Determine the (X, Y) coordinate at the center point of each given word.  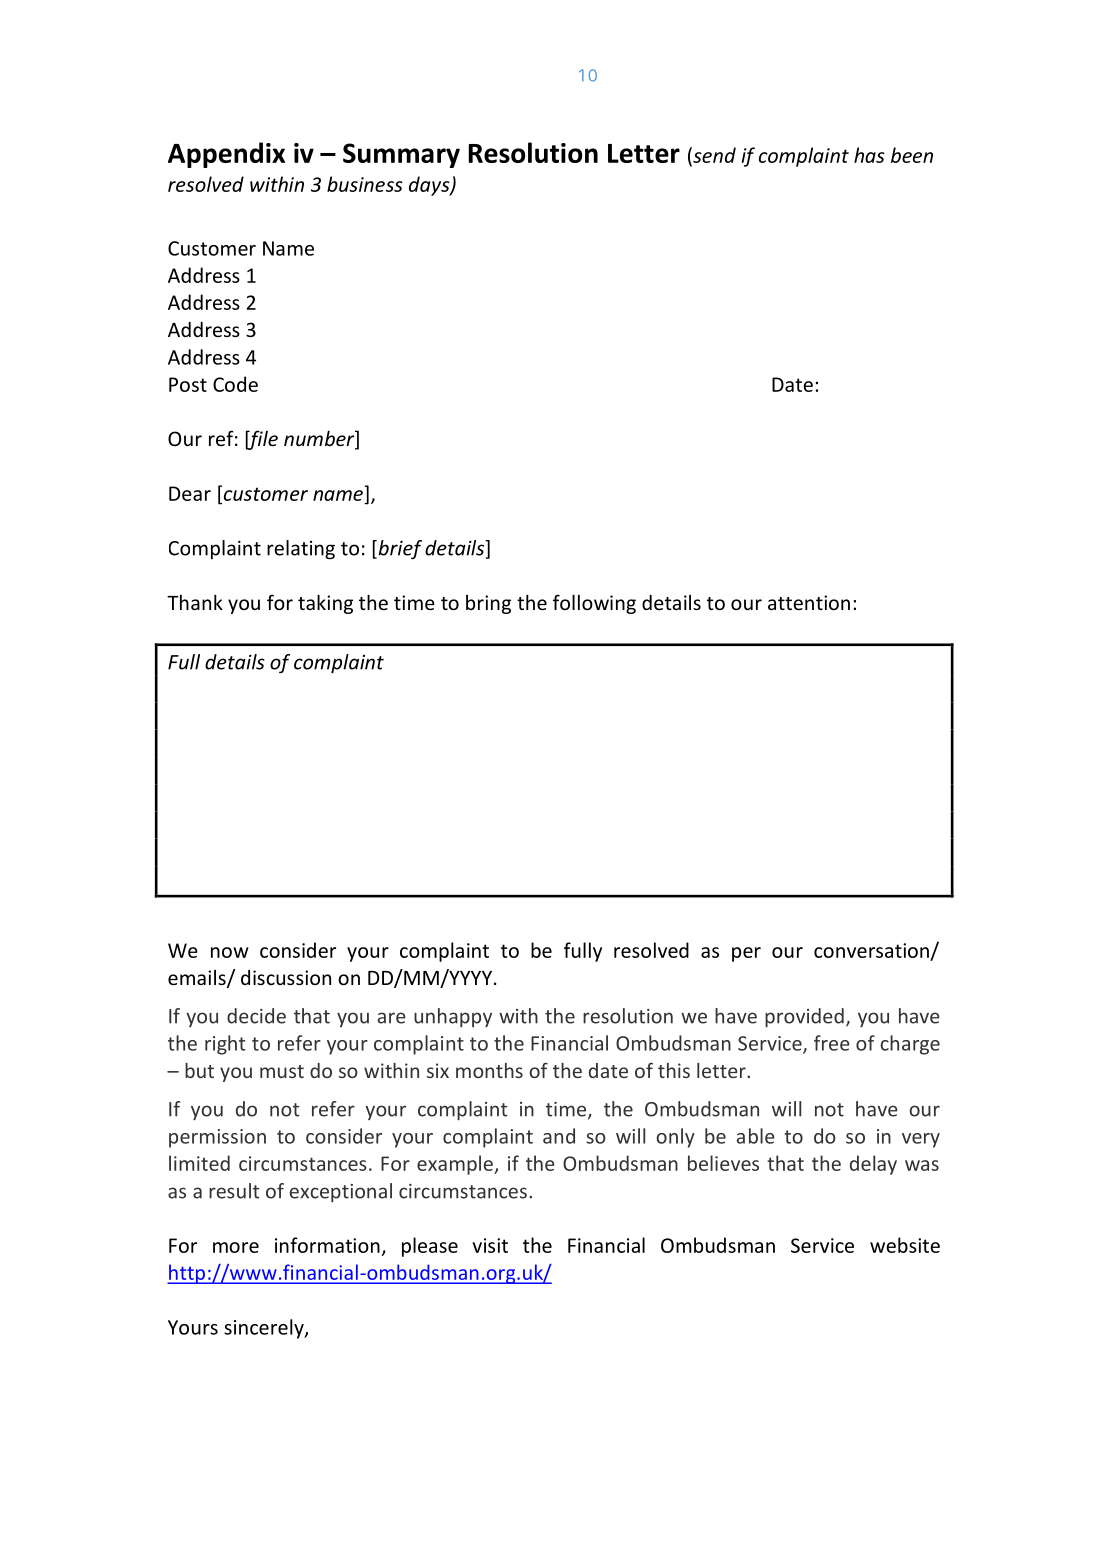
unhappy (453, 1017)
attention (809, 602)
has (869, 155)
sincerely (265, 1329)
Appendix (226, 155)
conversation (871, 950)
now (230, 952)
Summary (401, 155)
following (594, 604)
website (905, 1245)
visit (490, 1245)
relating (301, 550)
